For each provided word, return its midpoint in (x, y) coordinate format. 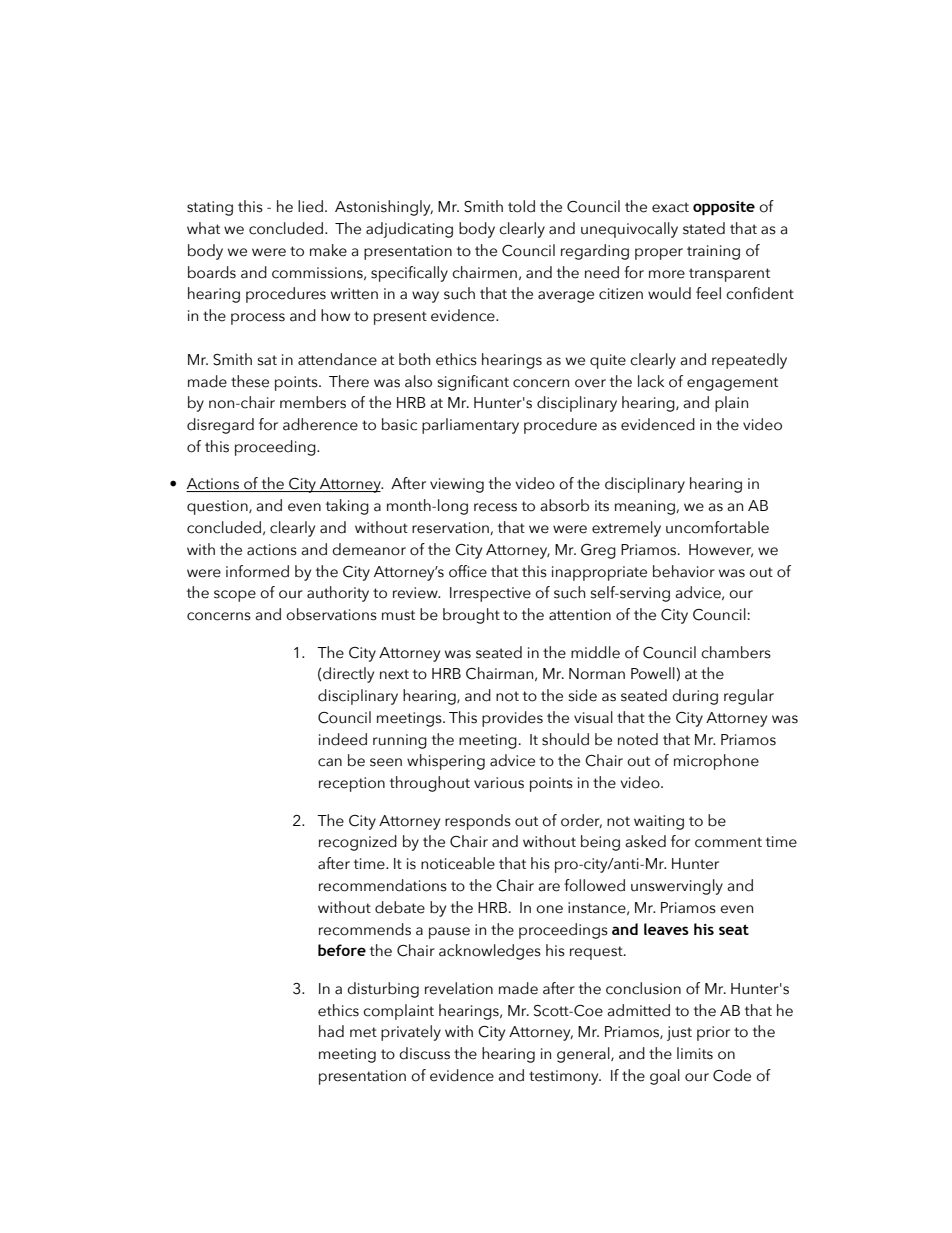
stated (704, 228)
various (499, 783)
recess (495, 507)
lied (310, 206)
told (521, 206)
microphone (716, 762)
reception (352, 784)
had (331, 1031)
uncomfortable (717, 527)
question (218, 507)
